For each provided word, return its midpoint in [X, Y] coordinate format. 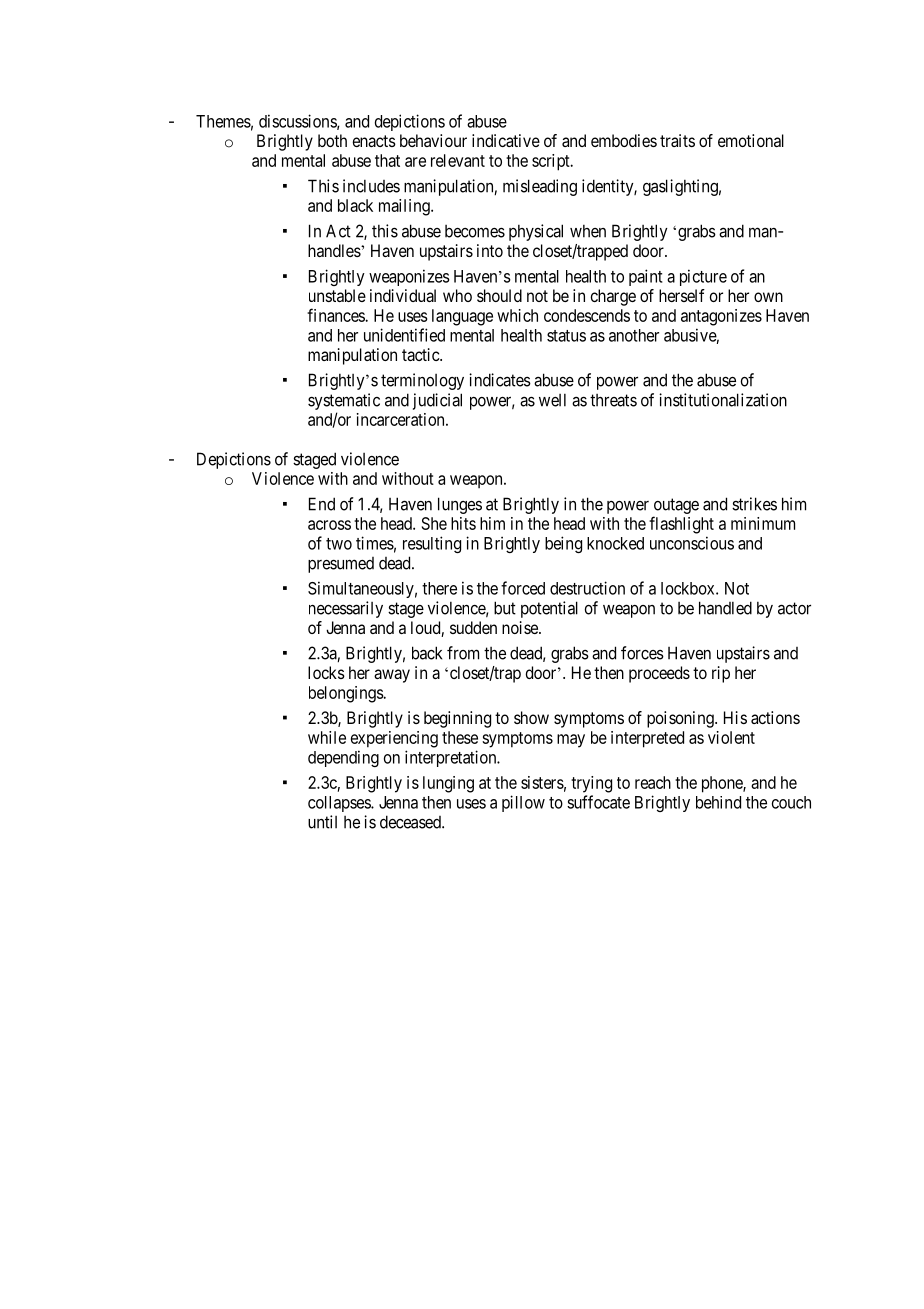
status [566, 336]
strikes [754, 504]
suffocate [598, 802]
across [329, 525]
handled [725, 608]
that [387, 160]
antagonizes [721, 317]
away [392, 676]
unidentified [404, 335]
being [563, 544]
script [552, 162]
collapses [340, 804]
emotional [751, 140]
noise [521, 627]
